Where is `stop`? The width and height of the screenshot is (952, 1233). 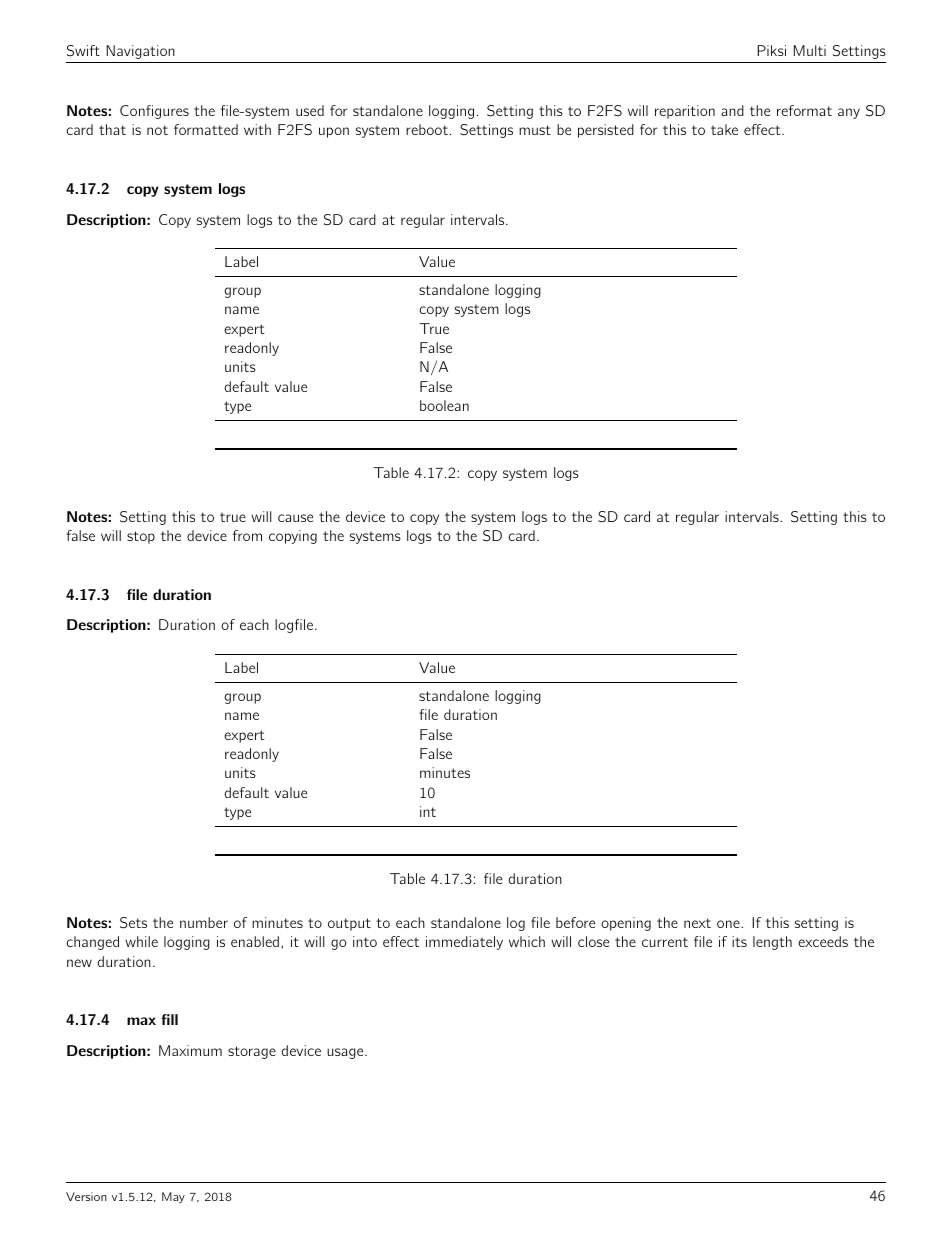 stop is located at coordinates (141, 537).
